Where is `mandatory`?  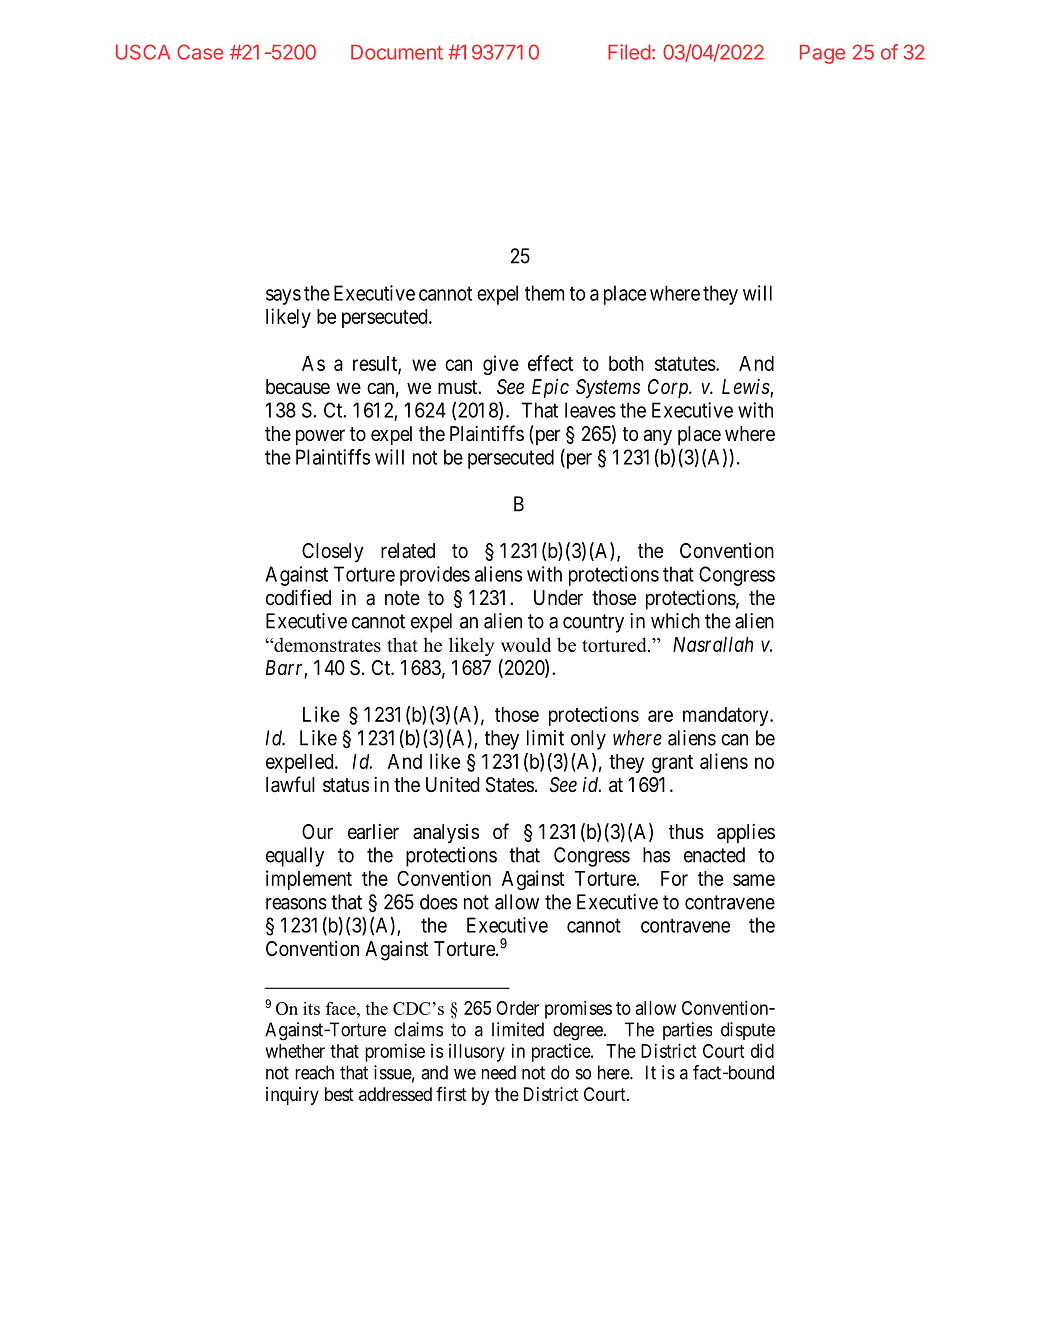
mandatory is located at coordinates (727, 716).
